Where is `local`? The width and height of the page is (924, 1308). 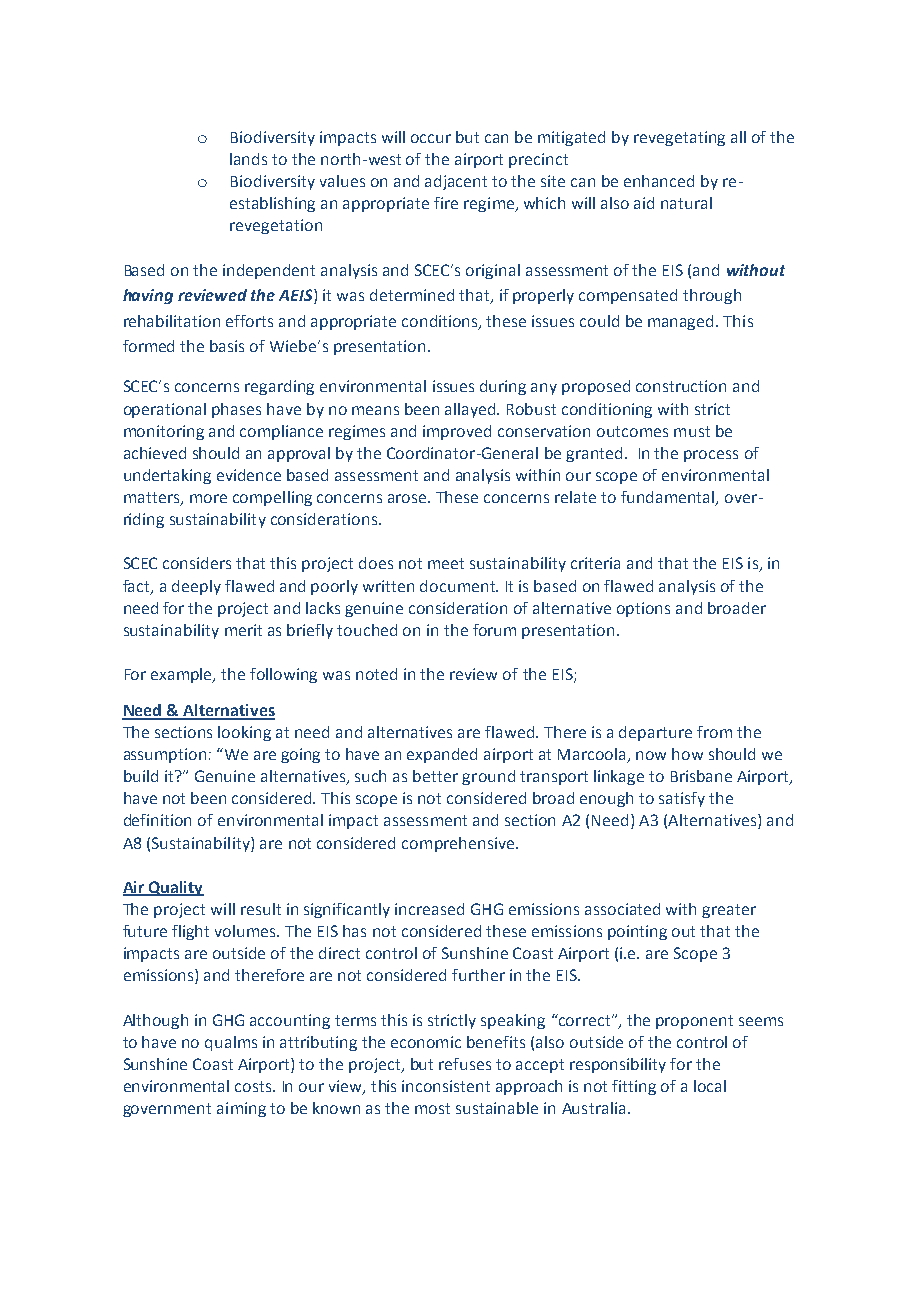 local is located at coordinates (710, 1086).
